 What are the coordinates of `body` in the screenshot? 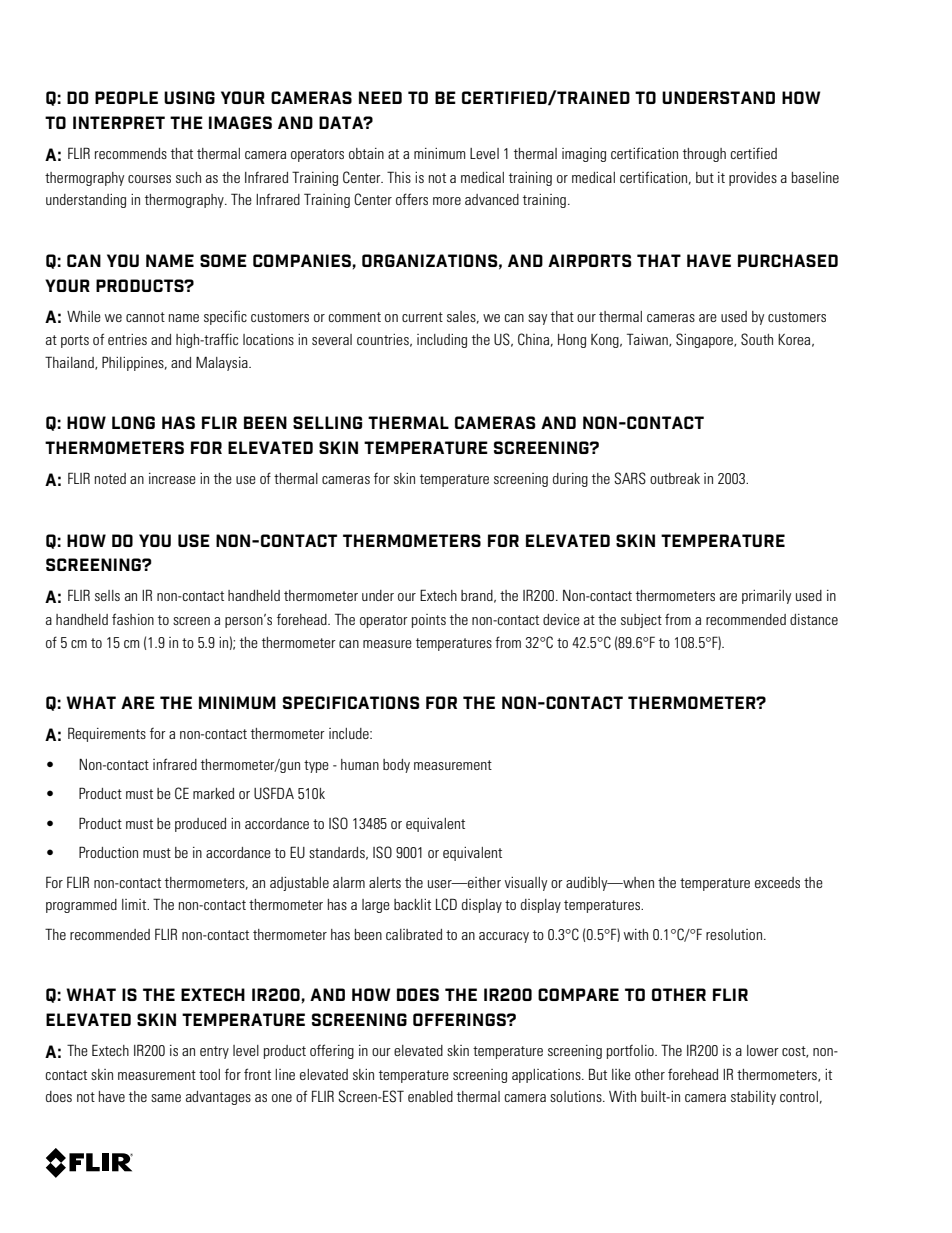 It's located at (396, 766).
